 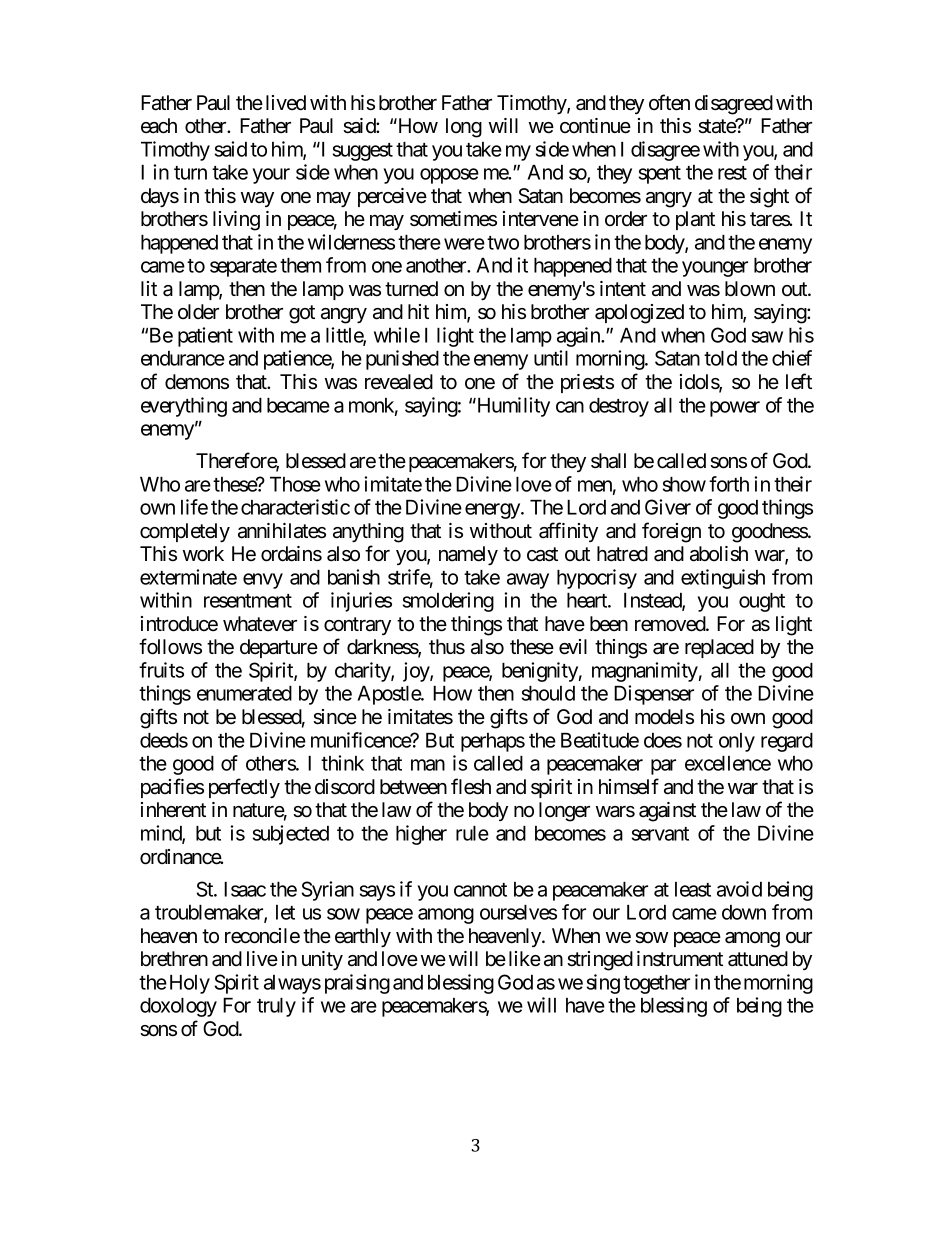 What do you see at coordinates (244, 693) in the screenshot?
I see `enumerated` at bounding box center [244, 693].
